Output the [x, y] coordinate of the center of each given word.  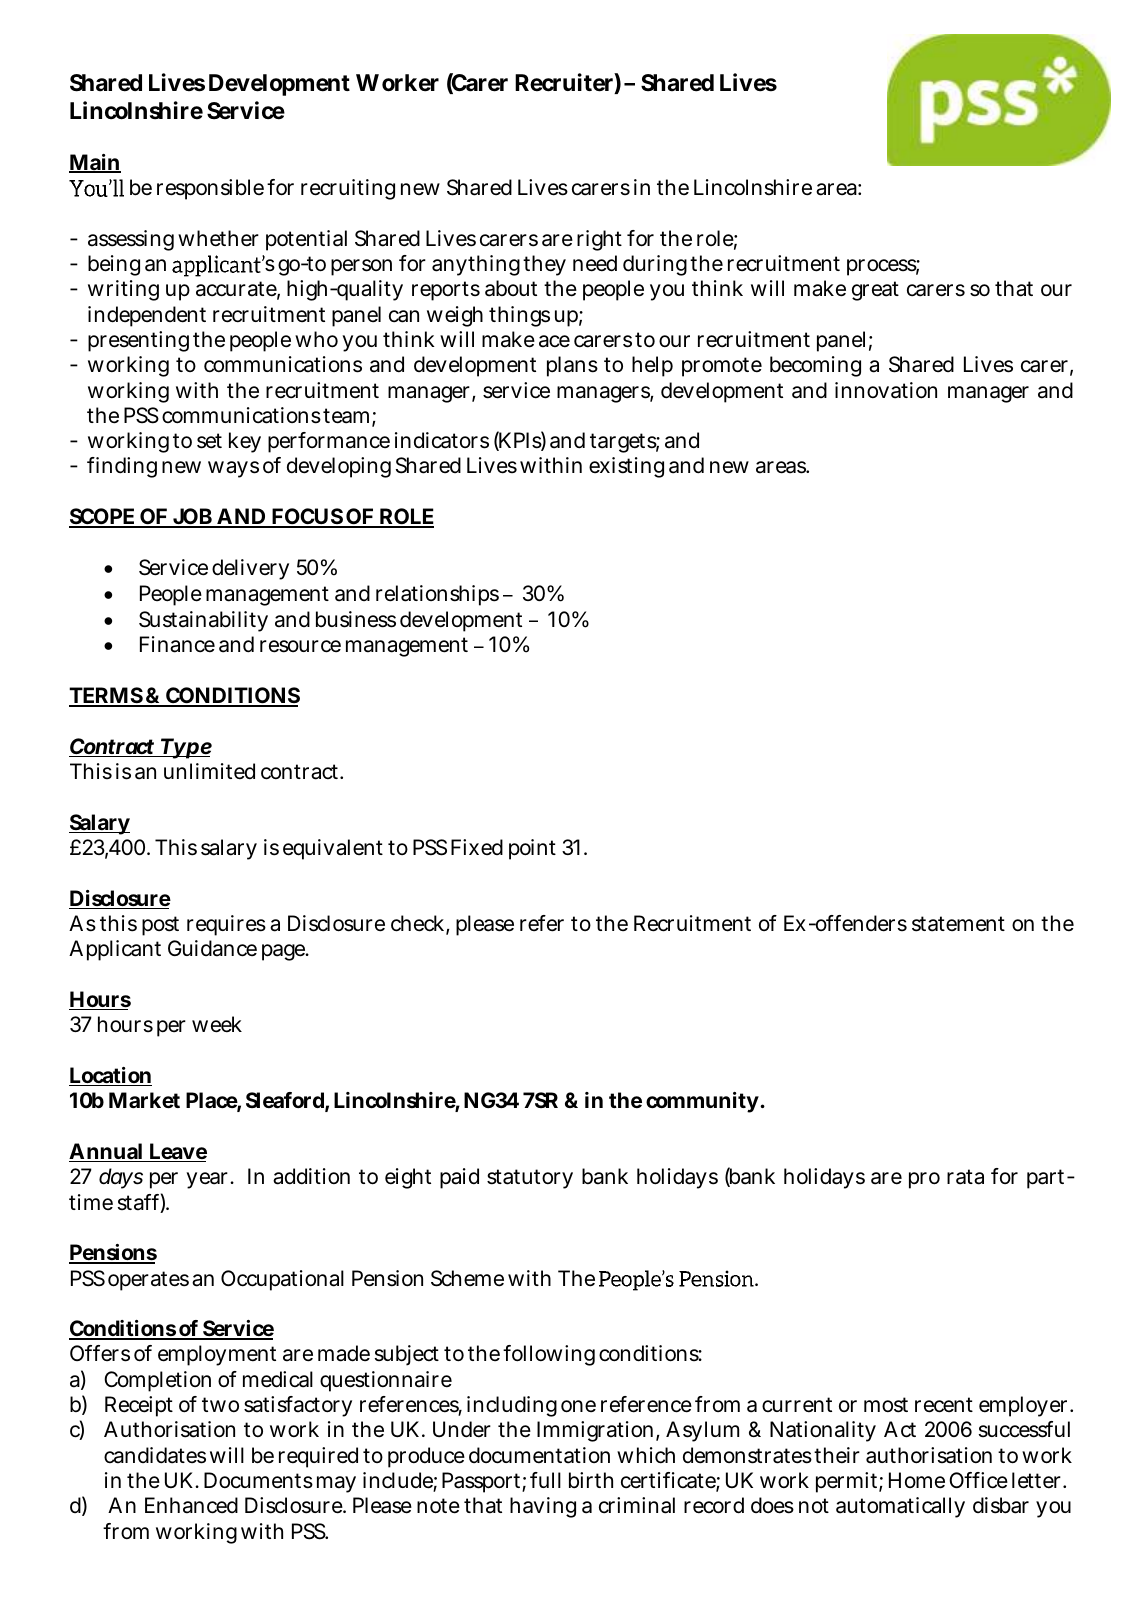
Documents [258, 1480]
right [599, 240]
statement [958, 924]
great [875, 291]
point [532, 849]
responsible [210, 189]
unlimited [209, 771]
